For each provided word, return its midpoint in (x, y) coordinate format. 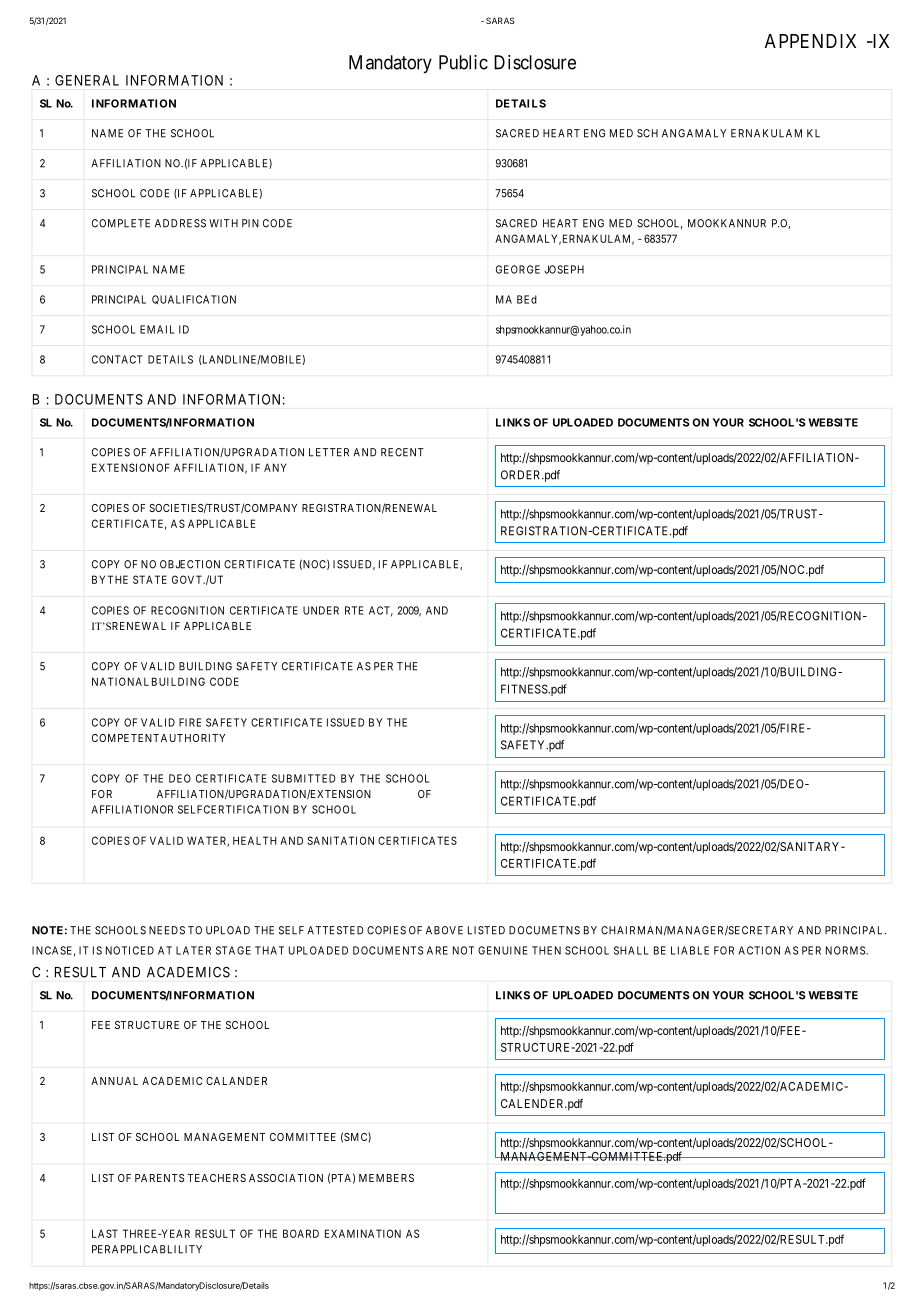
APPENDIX (810, 41)
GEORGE (518, 269)
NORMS (846, 950)
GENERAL (87, 80)
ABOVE (444, 930)
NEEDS (167, 930)
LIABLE (690, 950)
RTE (354, 610)
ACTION (759, 950)
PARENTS (159, 1178)
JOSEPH (564, 269)
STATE (150, 579)
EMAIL (157, 329)
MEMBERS (386, 1178)
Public (463, 62)
